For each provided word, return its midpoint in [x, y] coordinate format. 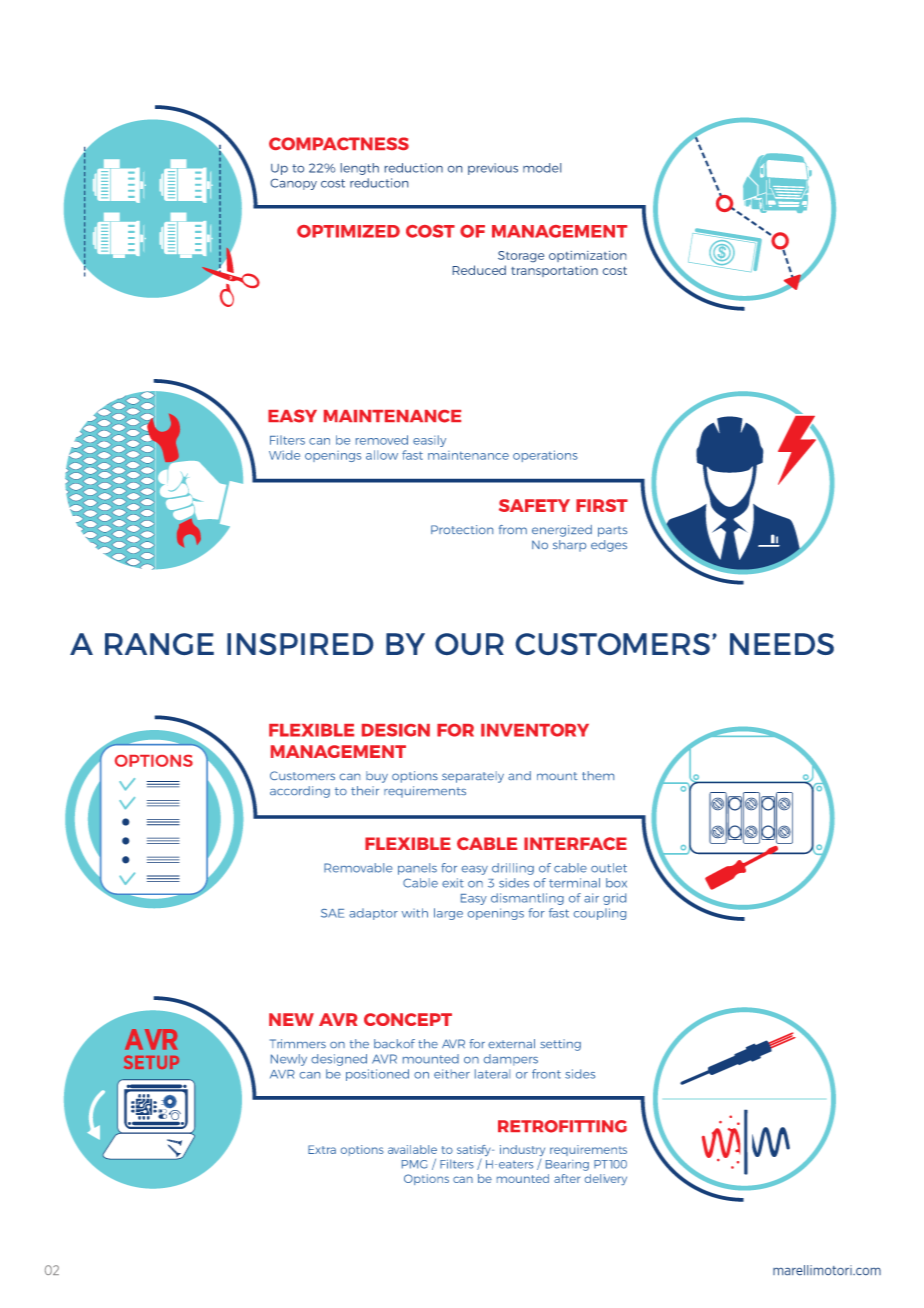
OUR [469, 644]
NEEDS [782, 644]
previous [493, 169]
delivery [606, 1179]
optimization [587, 256]
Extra [322, 1149]
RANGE [159, 644]
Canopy [294, 184]
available [412, 1149]
